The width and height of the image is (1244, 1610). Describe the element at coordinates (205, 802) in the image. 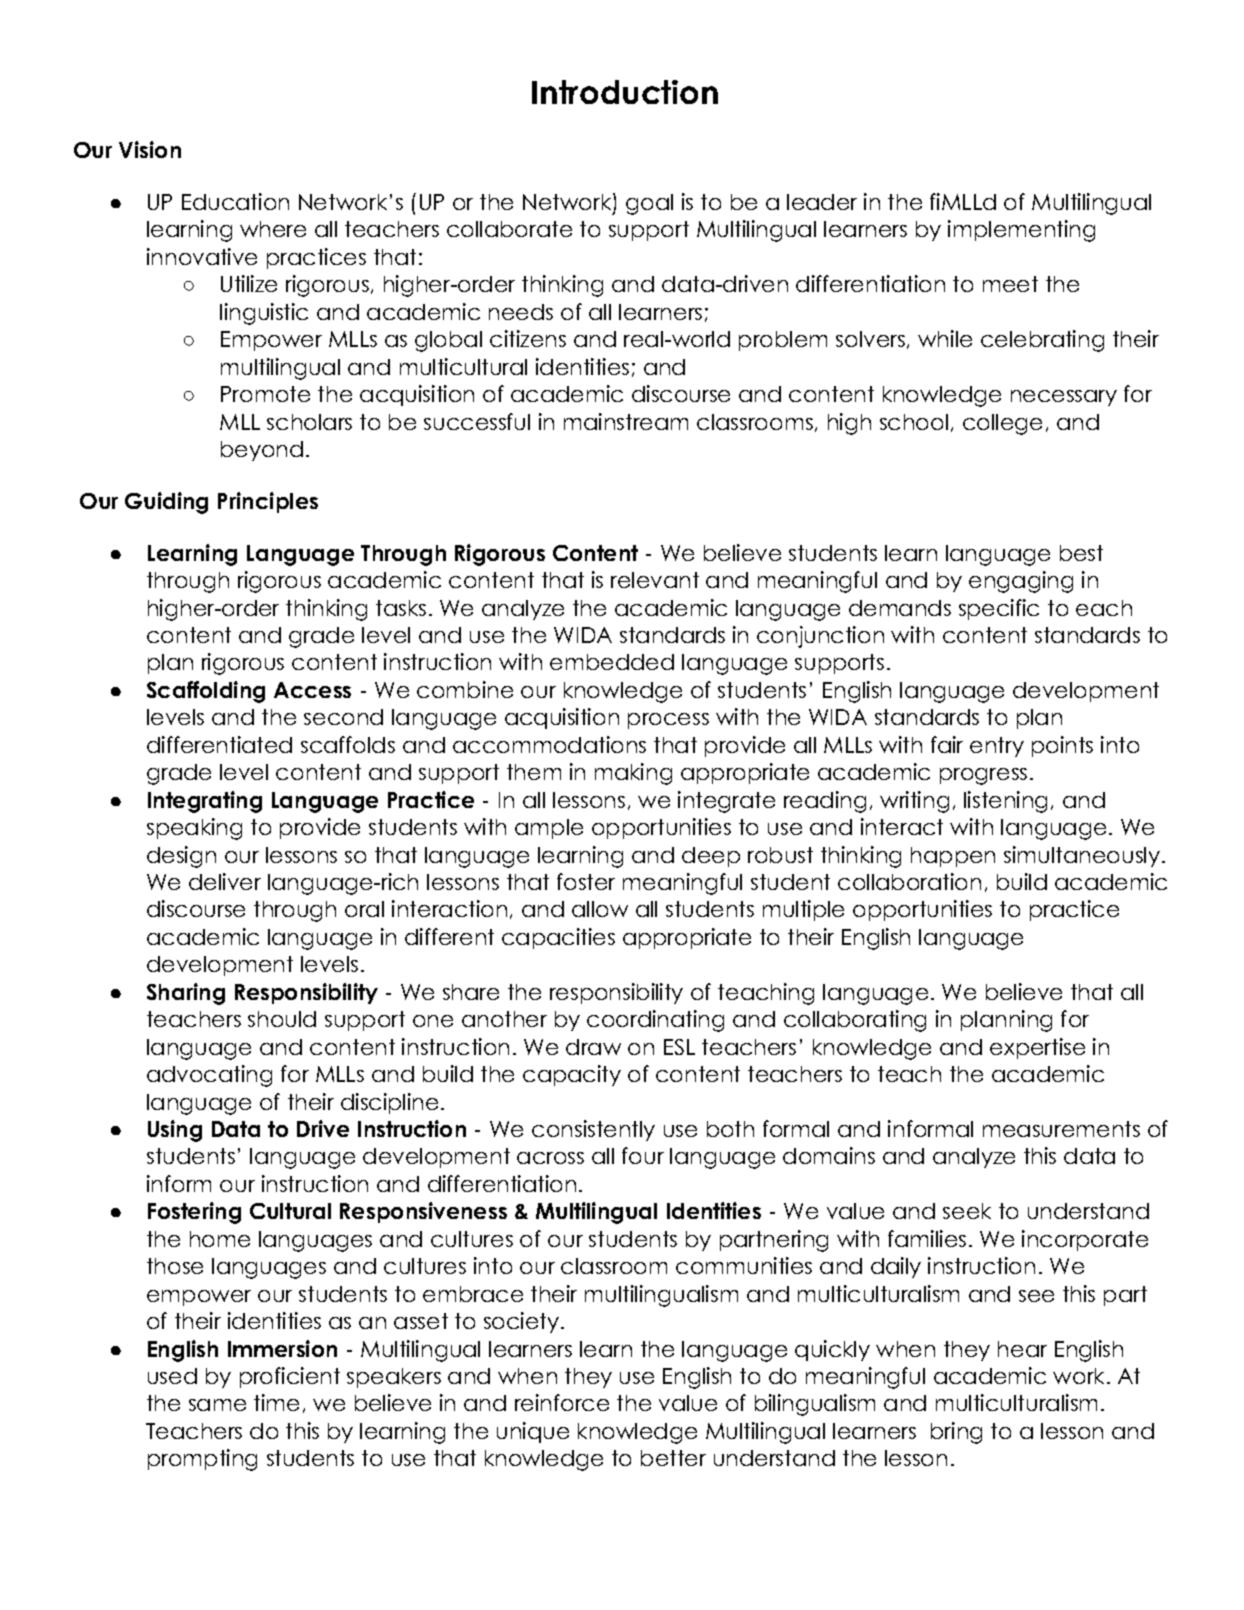

I see `Integrating` at that location.
